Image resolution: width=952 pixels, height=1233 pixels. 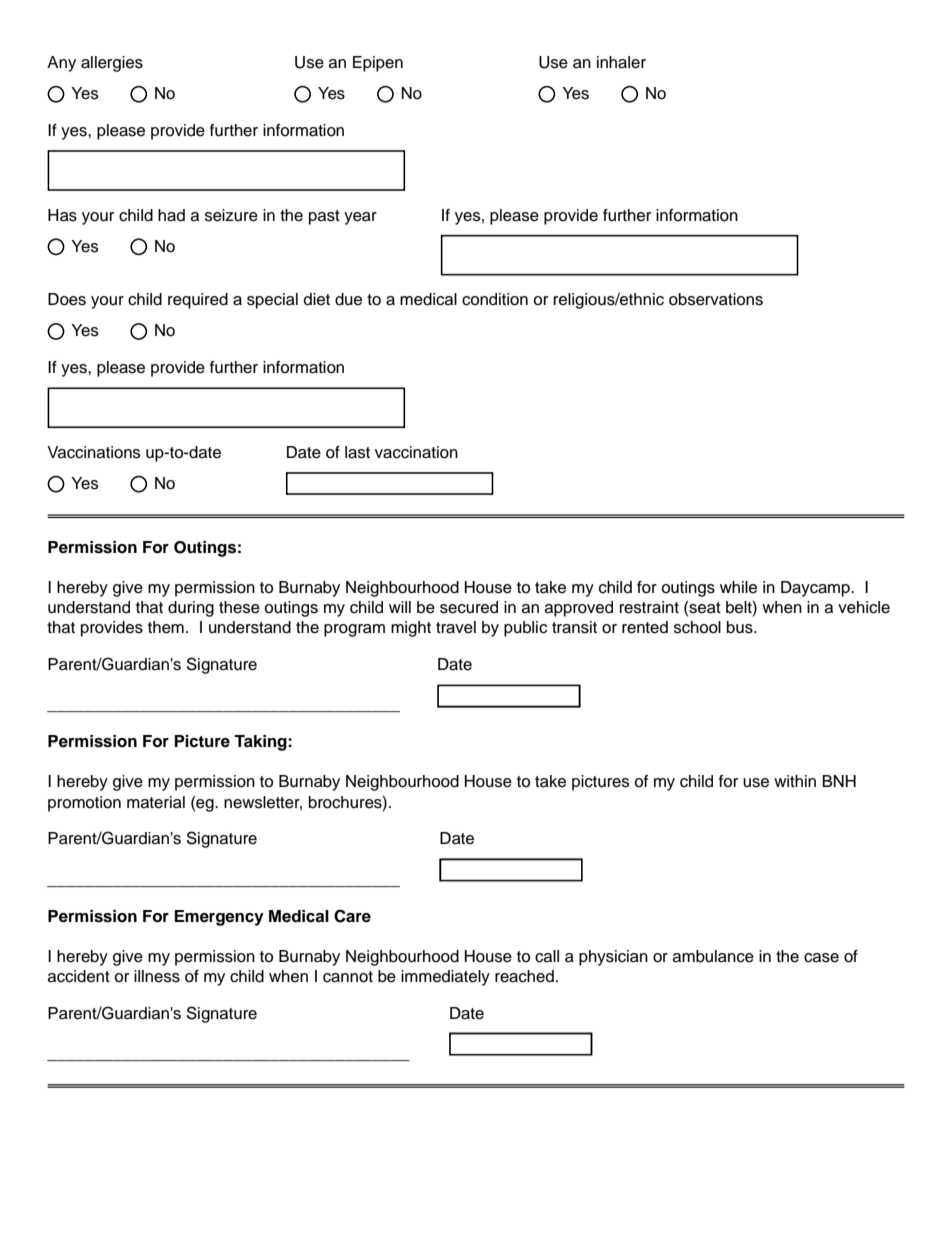 What do you see at coordinates (621, 62) in the document?
I see `inhaler` at bounding box center [621, 62].
